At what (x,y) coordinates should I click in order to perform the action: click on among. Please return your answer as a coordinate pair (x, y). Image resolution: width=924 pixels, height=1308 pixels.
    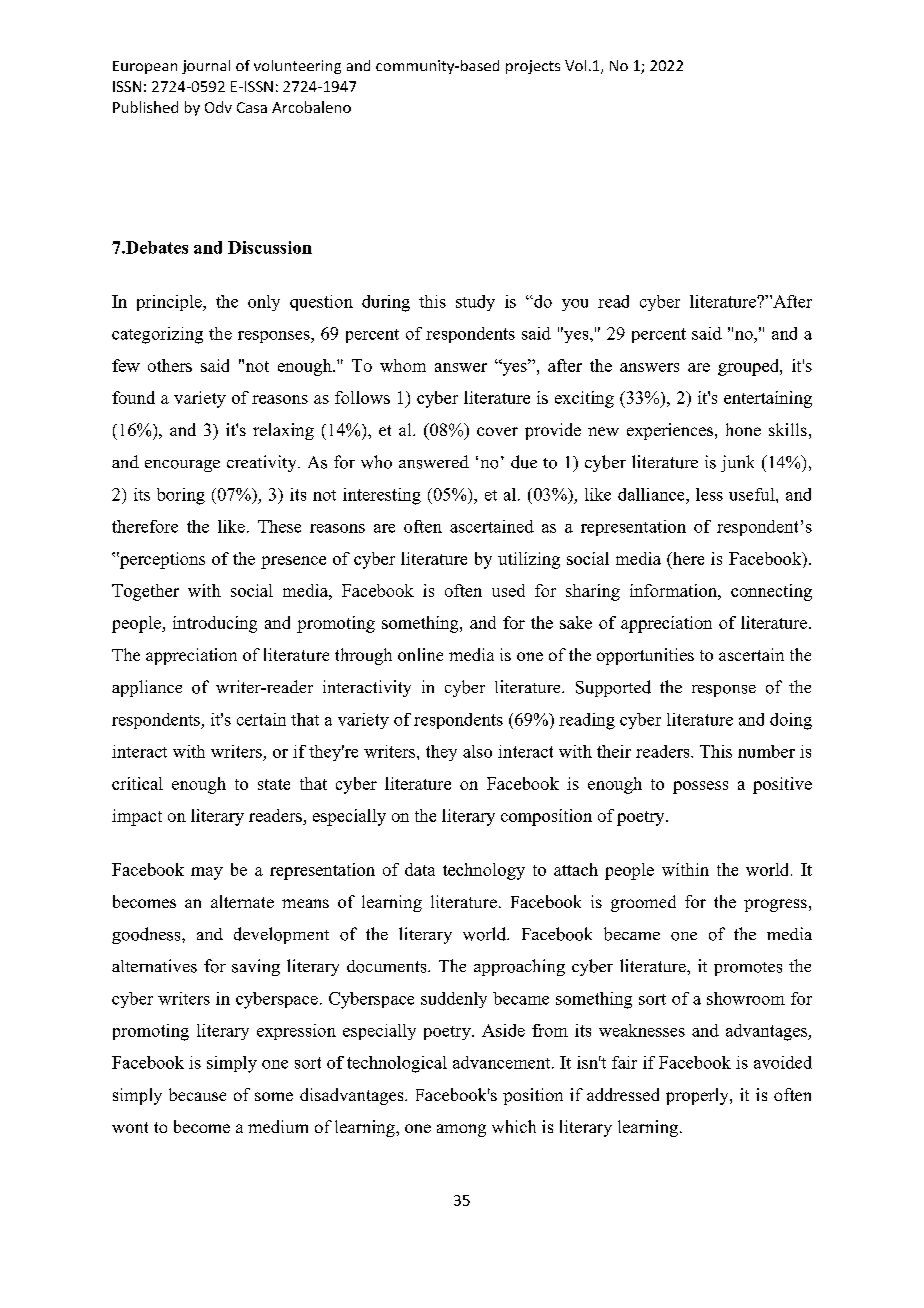
    Looking at the image, I should click on (461, 1130).
